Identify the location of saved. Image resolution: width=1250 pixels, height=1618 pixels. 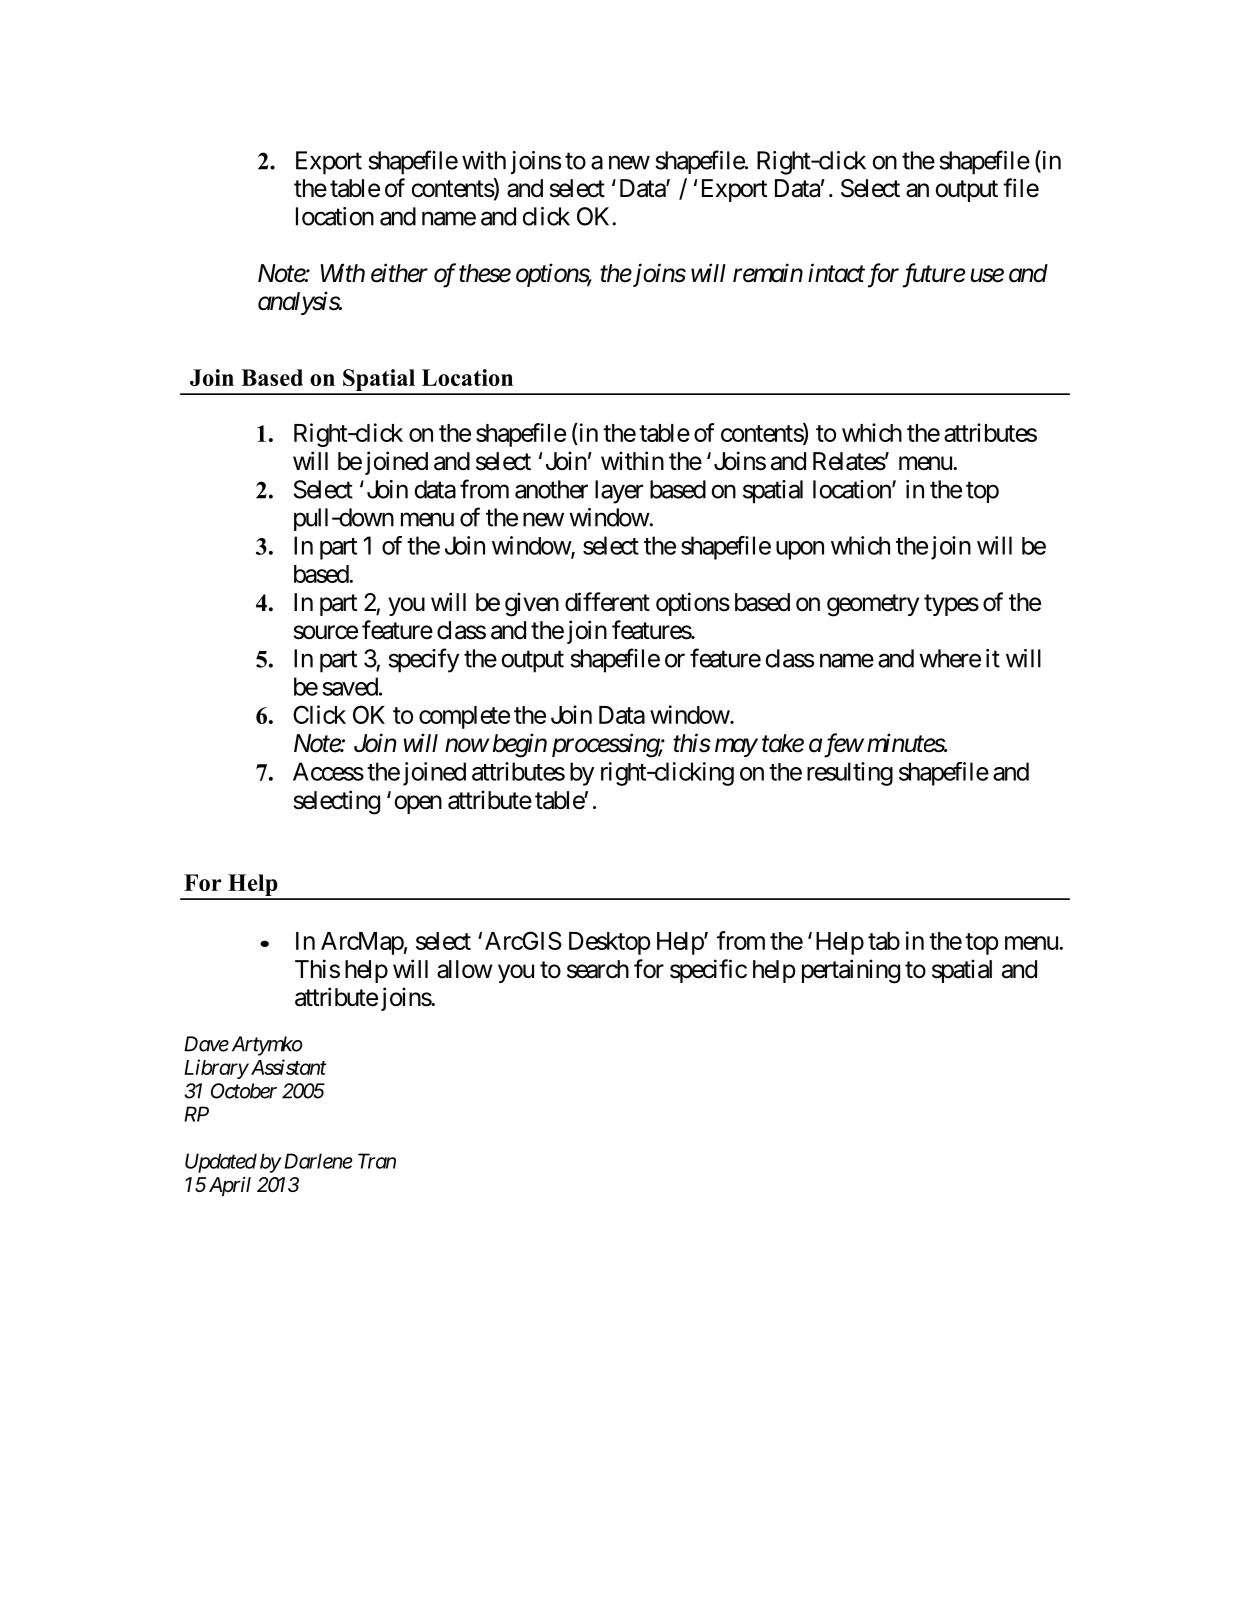
(350, 686).
